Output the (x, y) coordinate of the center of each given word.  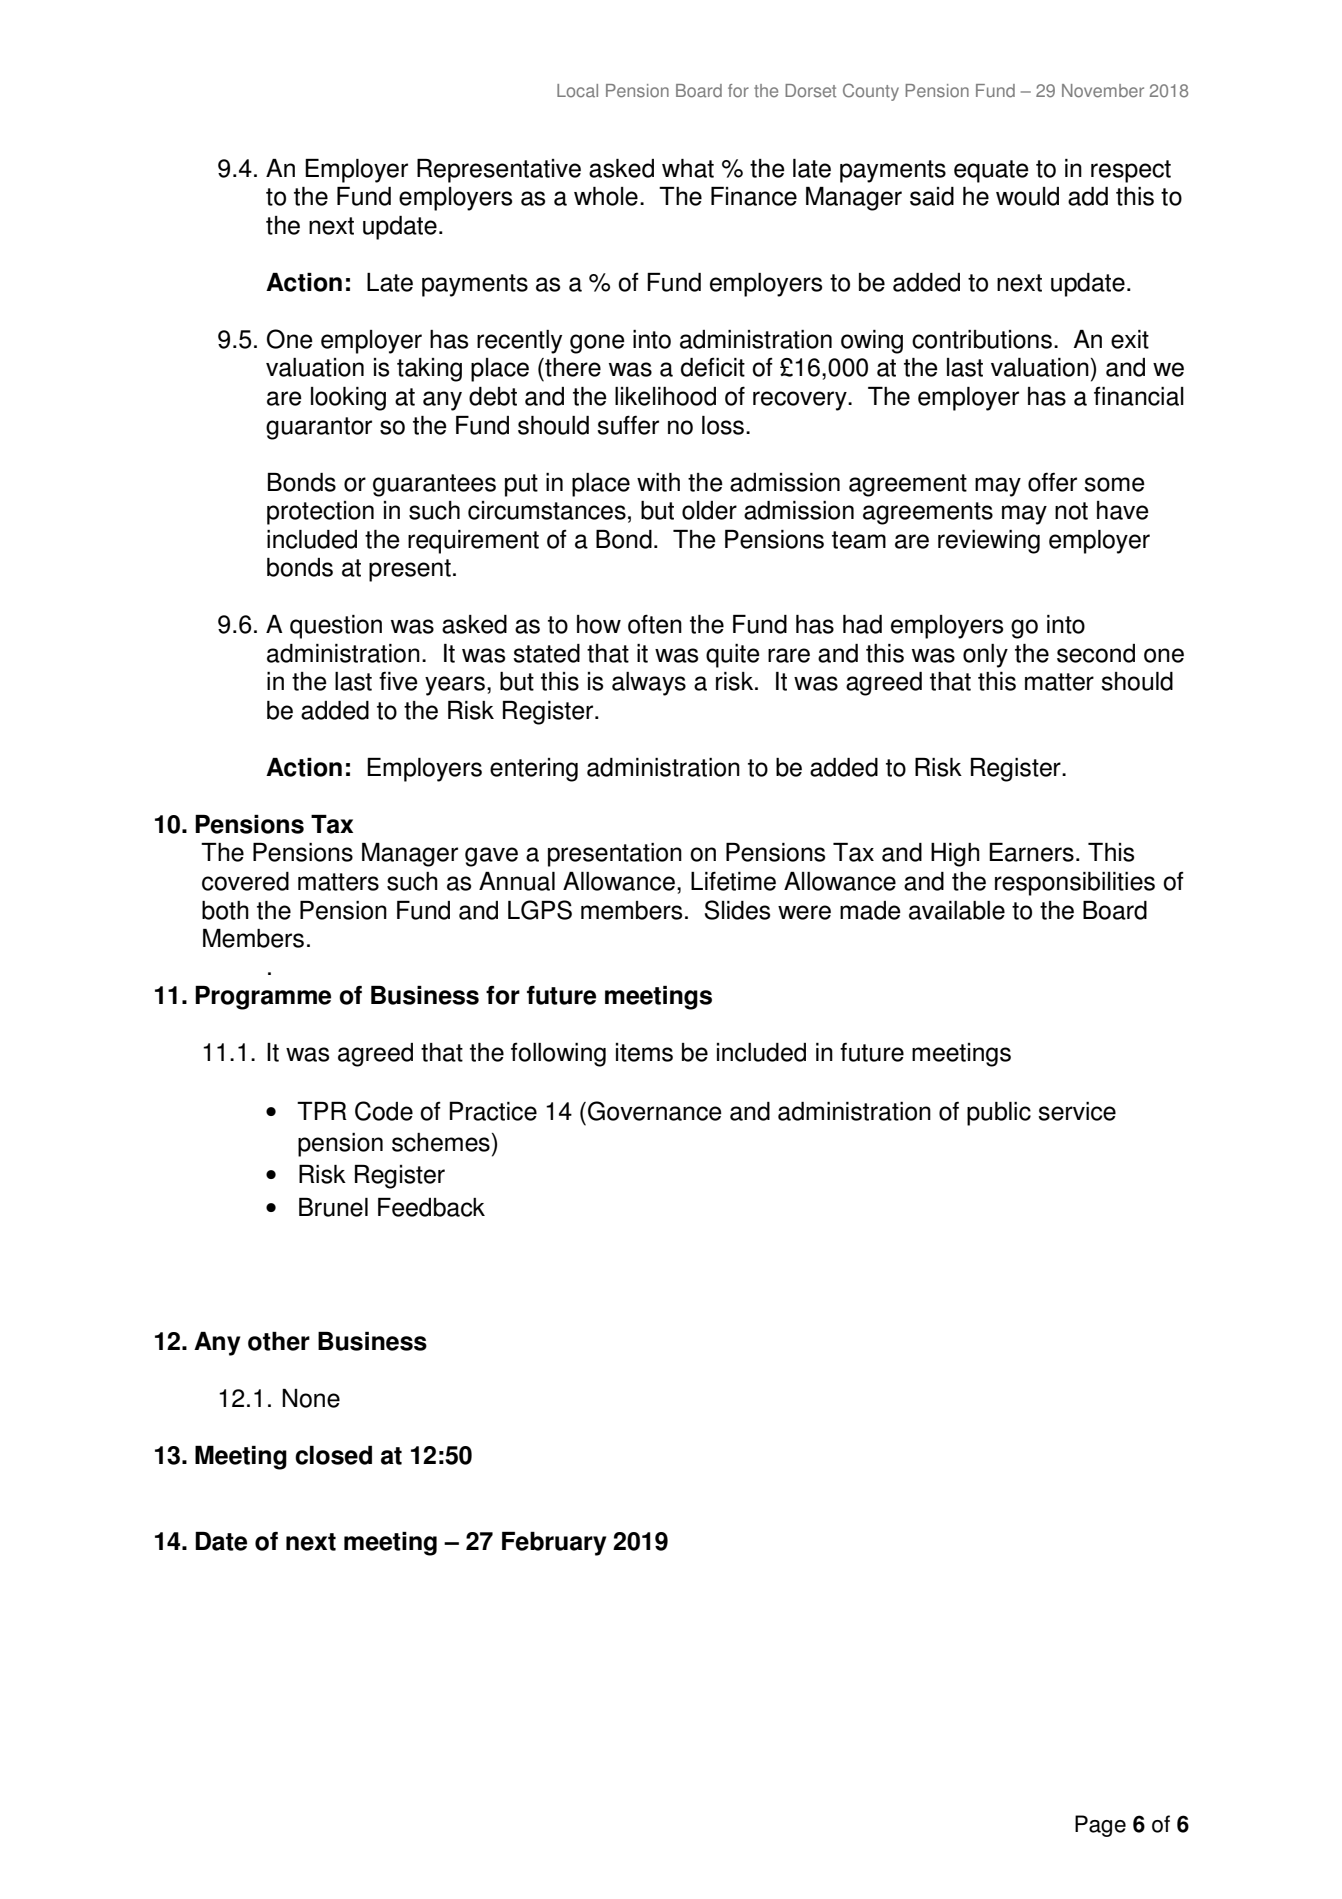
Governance (655, 1111)
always (649, 684)
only (985, 656)
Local (577, 91)
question (336, 627)
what (688, 168)
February (554, 1544)
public (999, 1114)
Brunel (333, 1207)
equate (991, 171)
